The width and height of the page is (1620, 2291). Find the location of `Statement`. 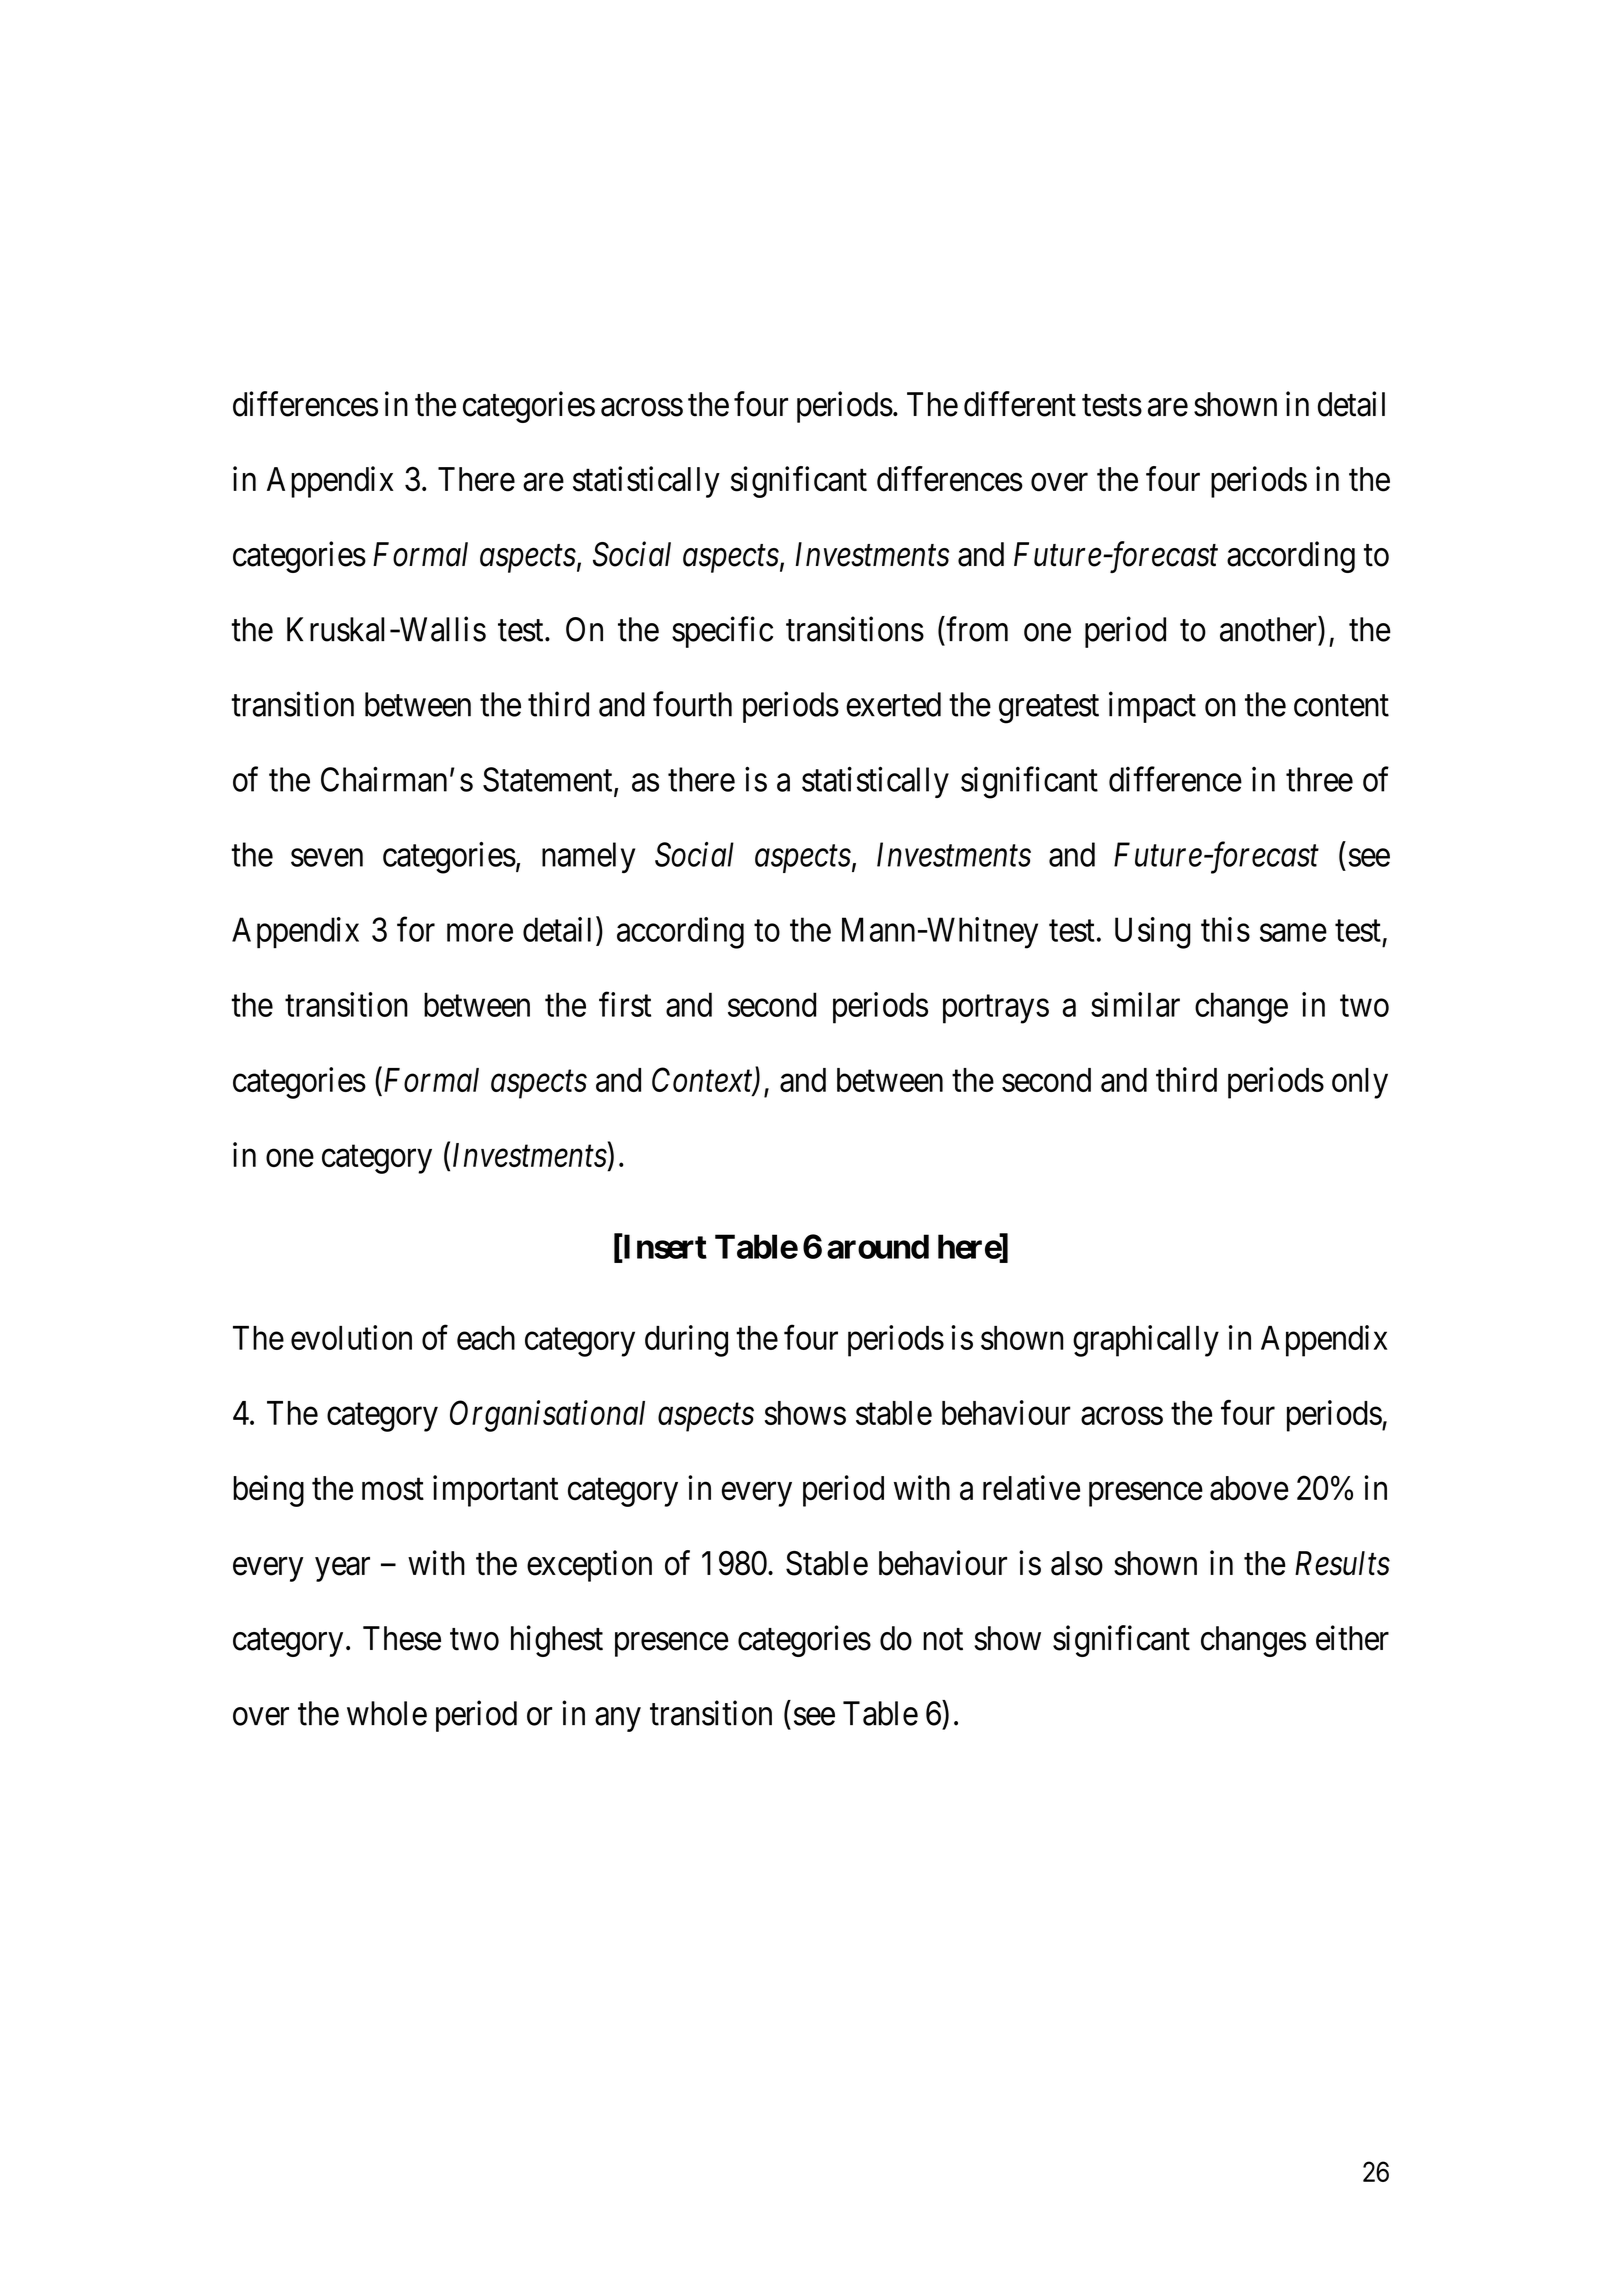

Statement is located at coordinates (549, 780).
